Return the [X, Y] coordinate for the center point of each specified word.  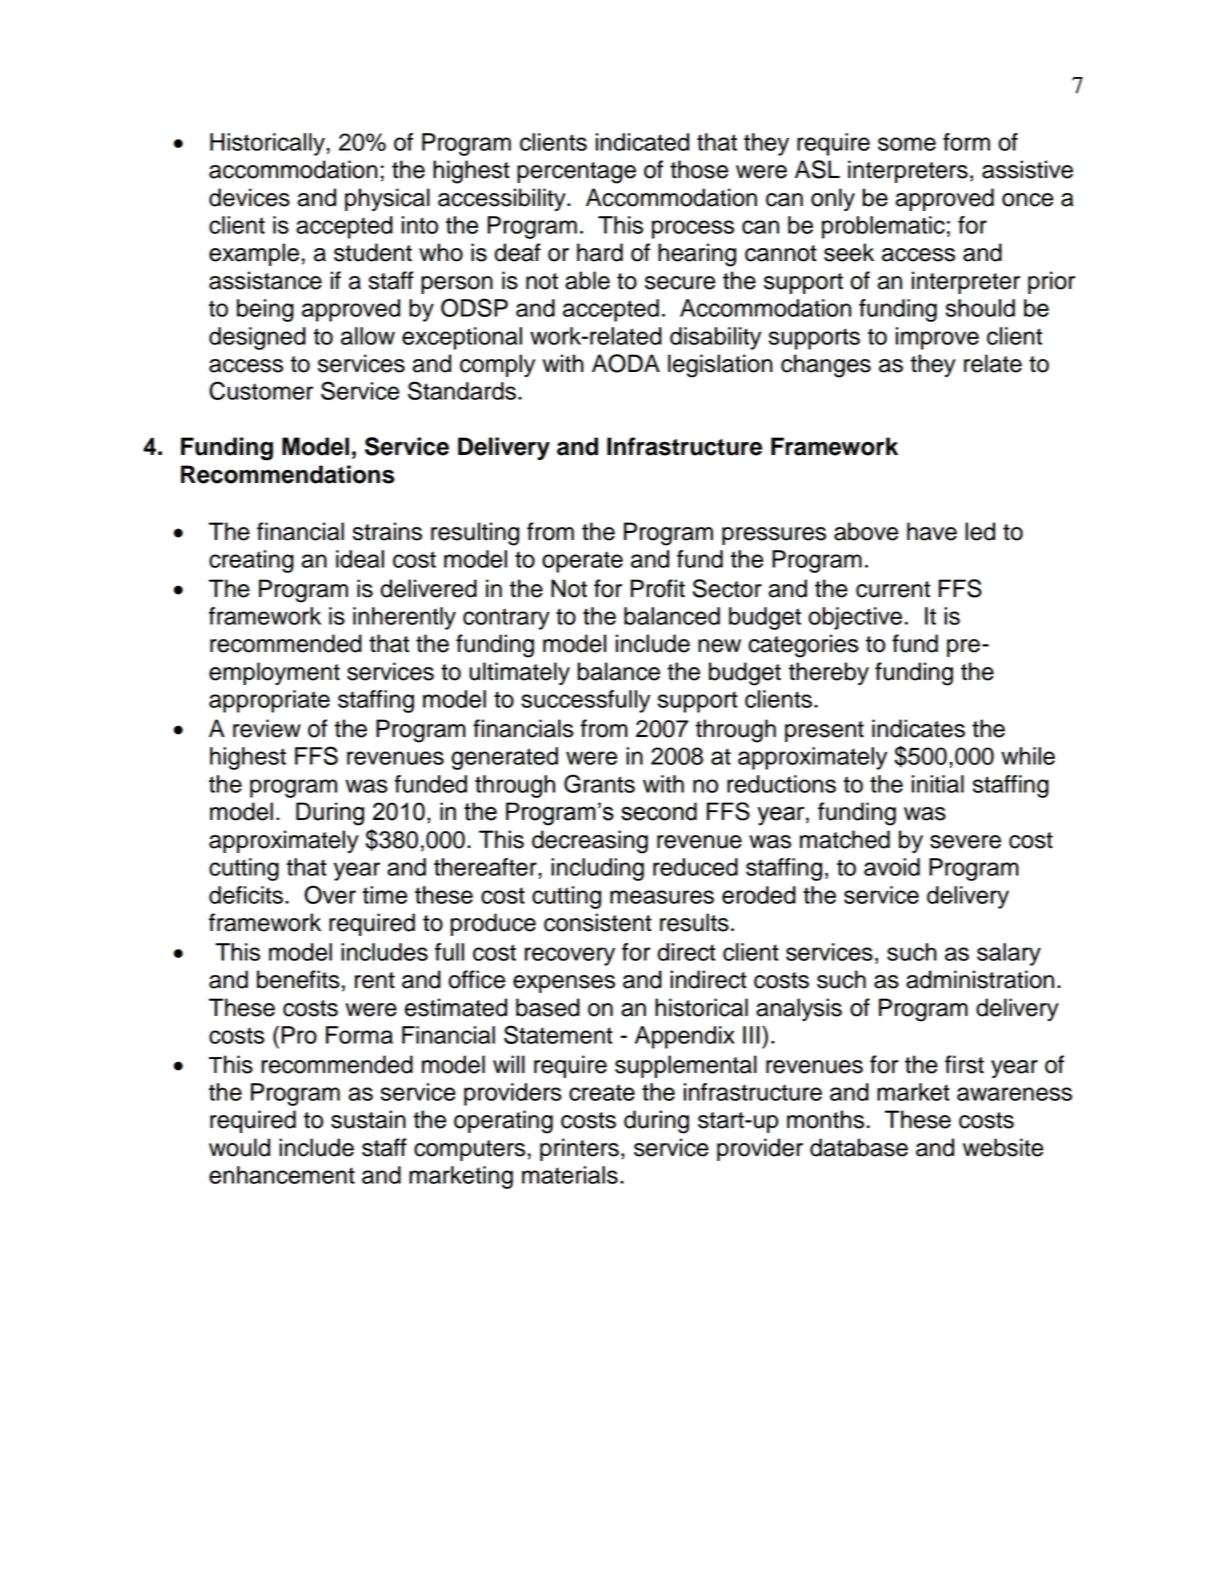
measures [662, 897]
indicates [918, 728]
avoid [892, 867]
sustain [368, 1119]
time [384, 895]
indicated [642, 142]
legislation [720, 366]
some [907, 144]
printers [579, 1149]
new [719, 646]
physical [387, 199]
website [1003, 1147]
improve [937, 338]
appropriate [269, 701]
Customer [261, 390]
